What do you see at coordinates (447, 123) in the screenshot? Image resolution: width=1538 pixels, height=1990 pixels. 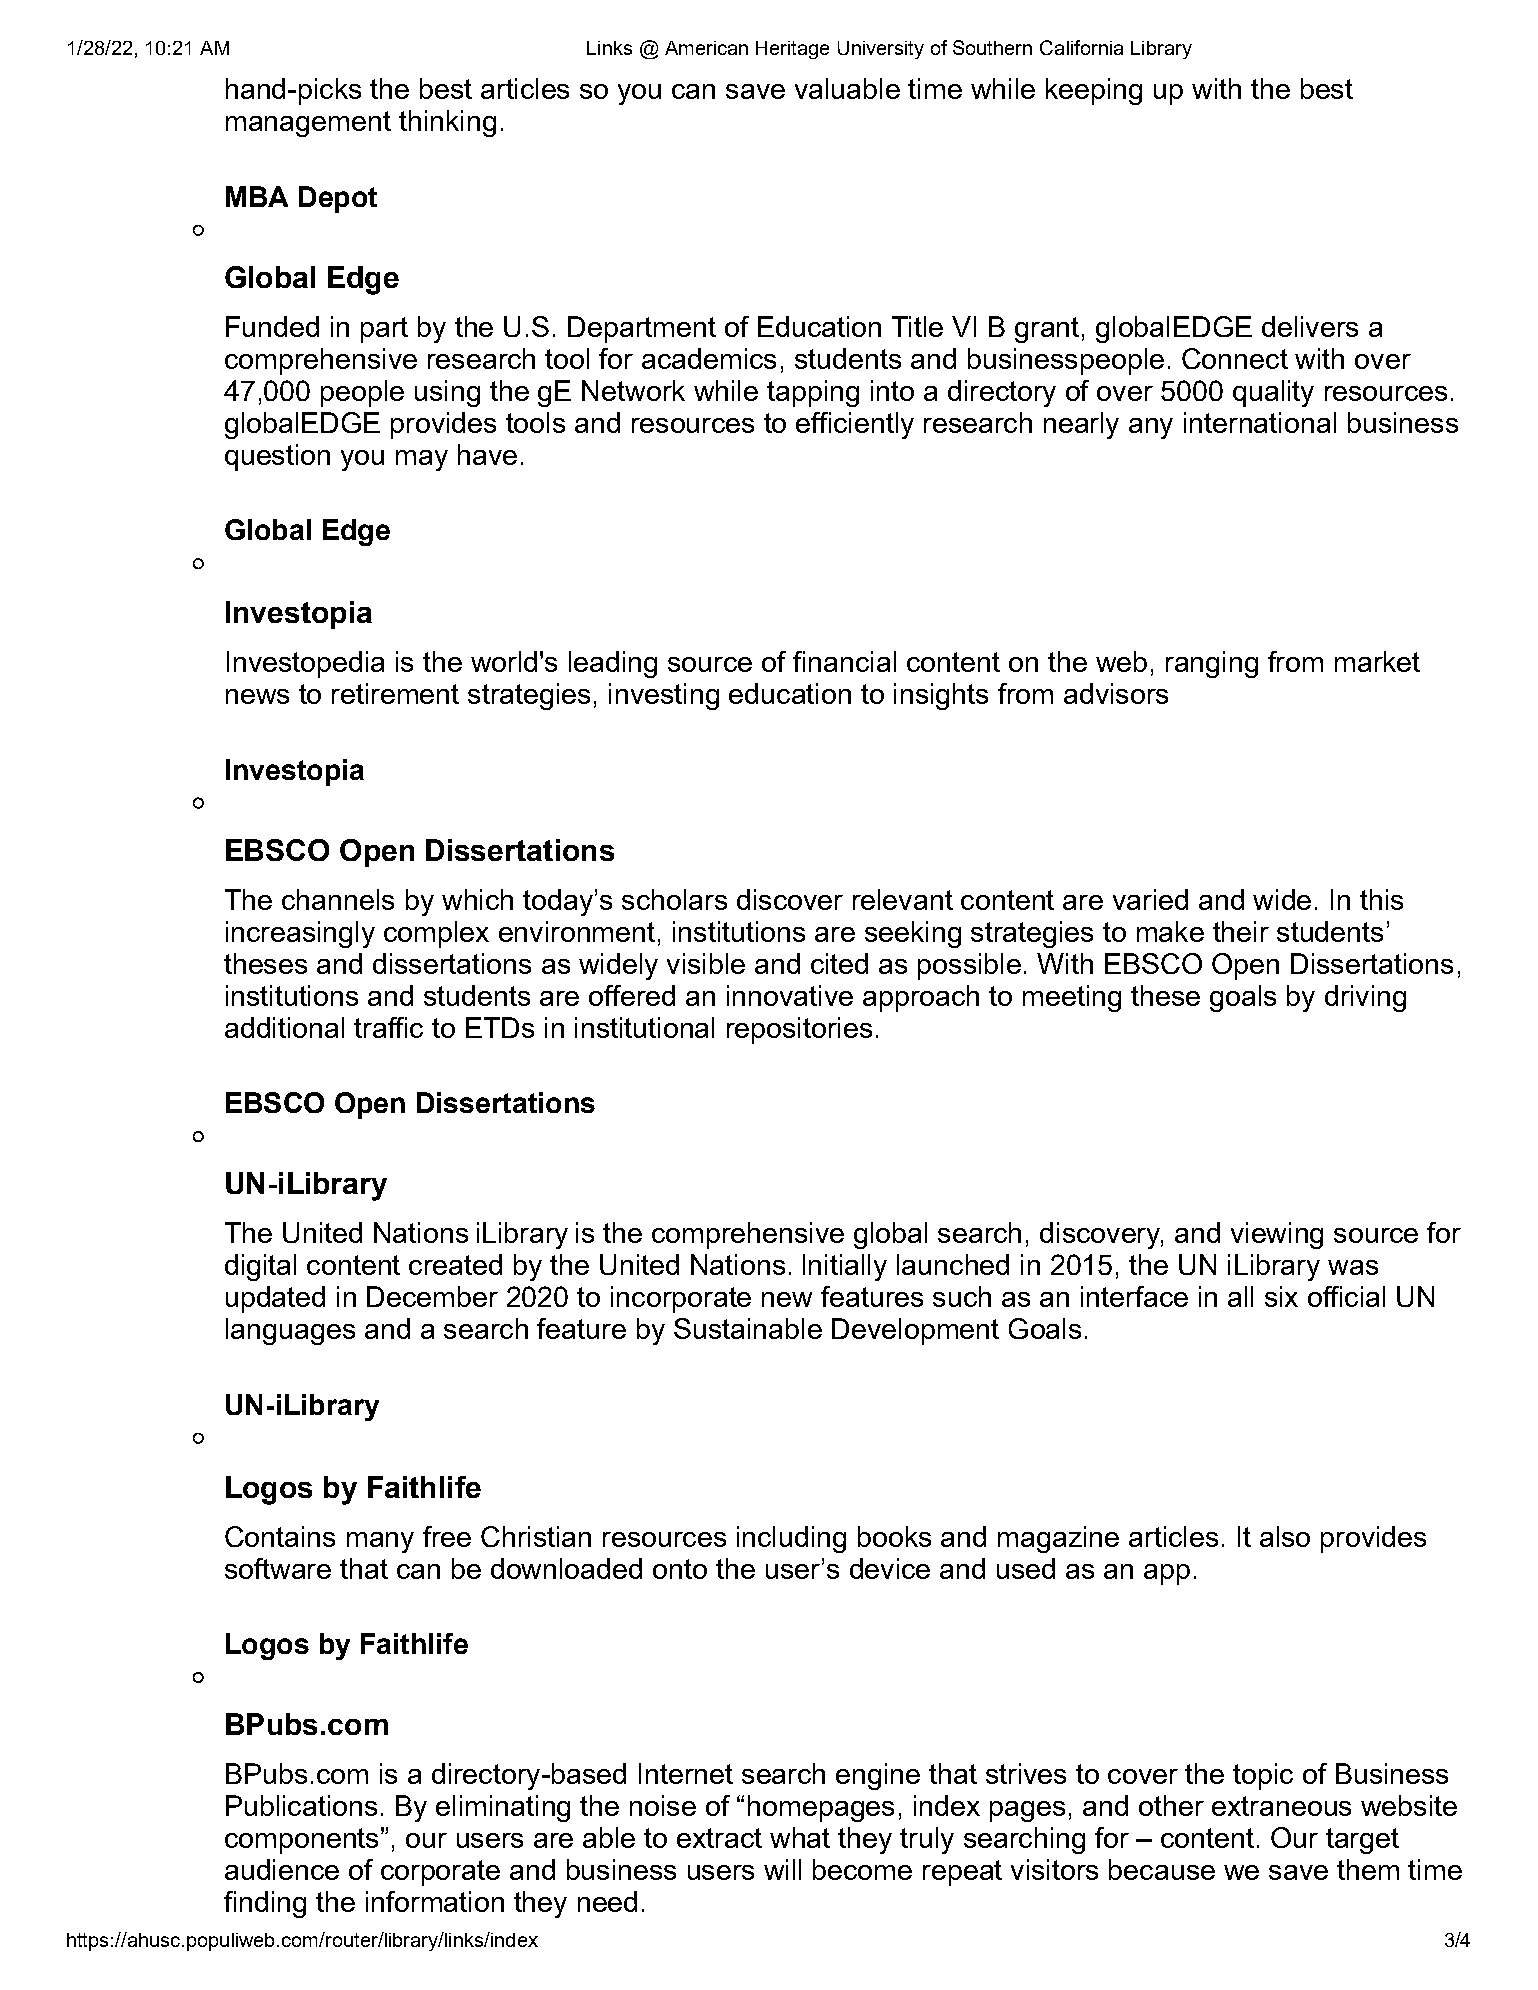 I see `thinking` at bounding box center [447, 123].
